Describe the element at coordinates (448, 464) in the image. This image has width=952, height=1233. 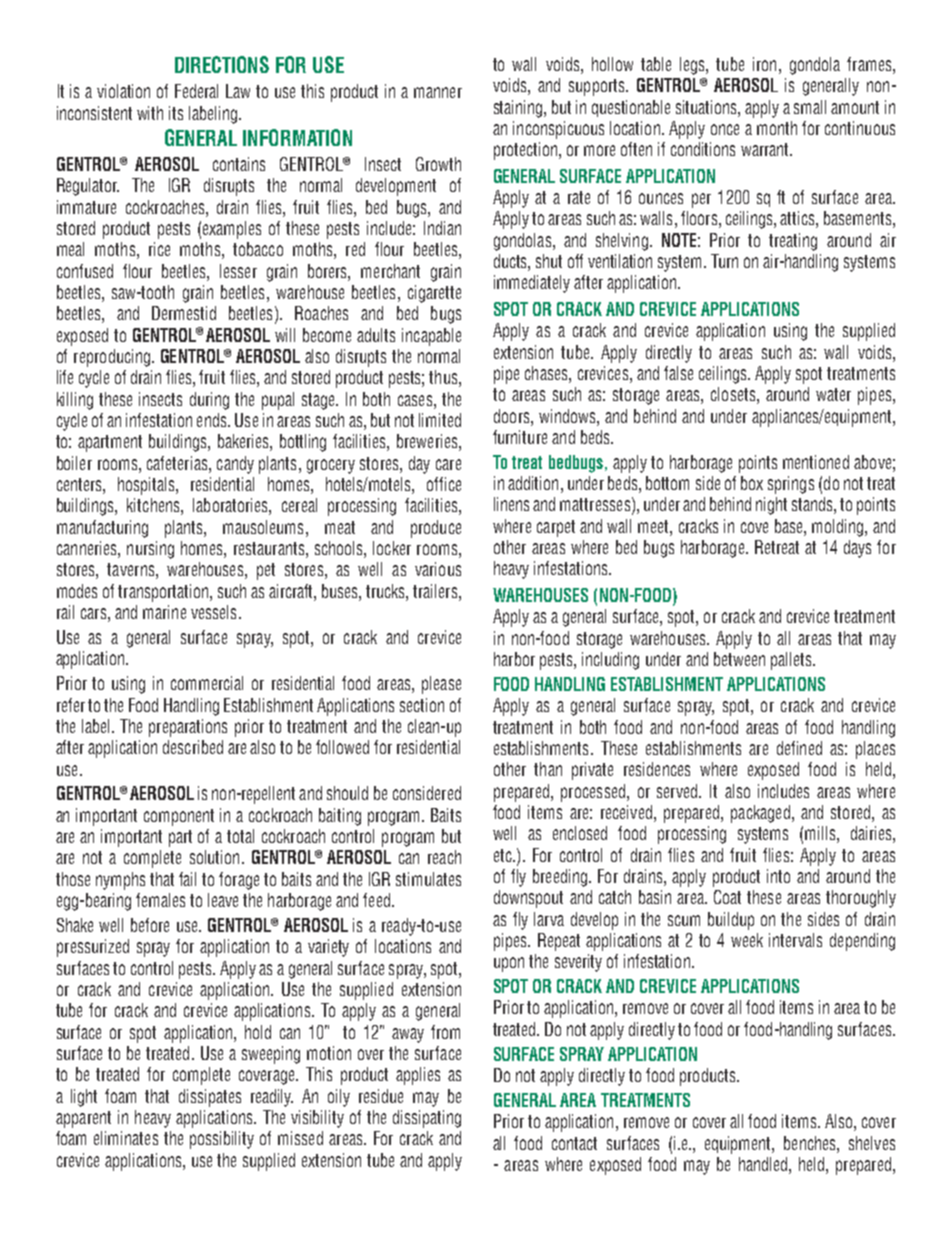
I see `care` at that location.
